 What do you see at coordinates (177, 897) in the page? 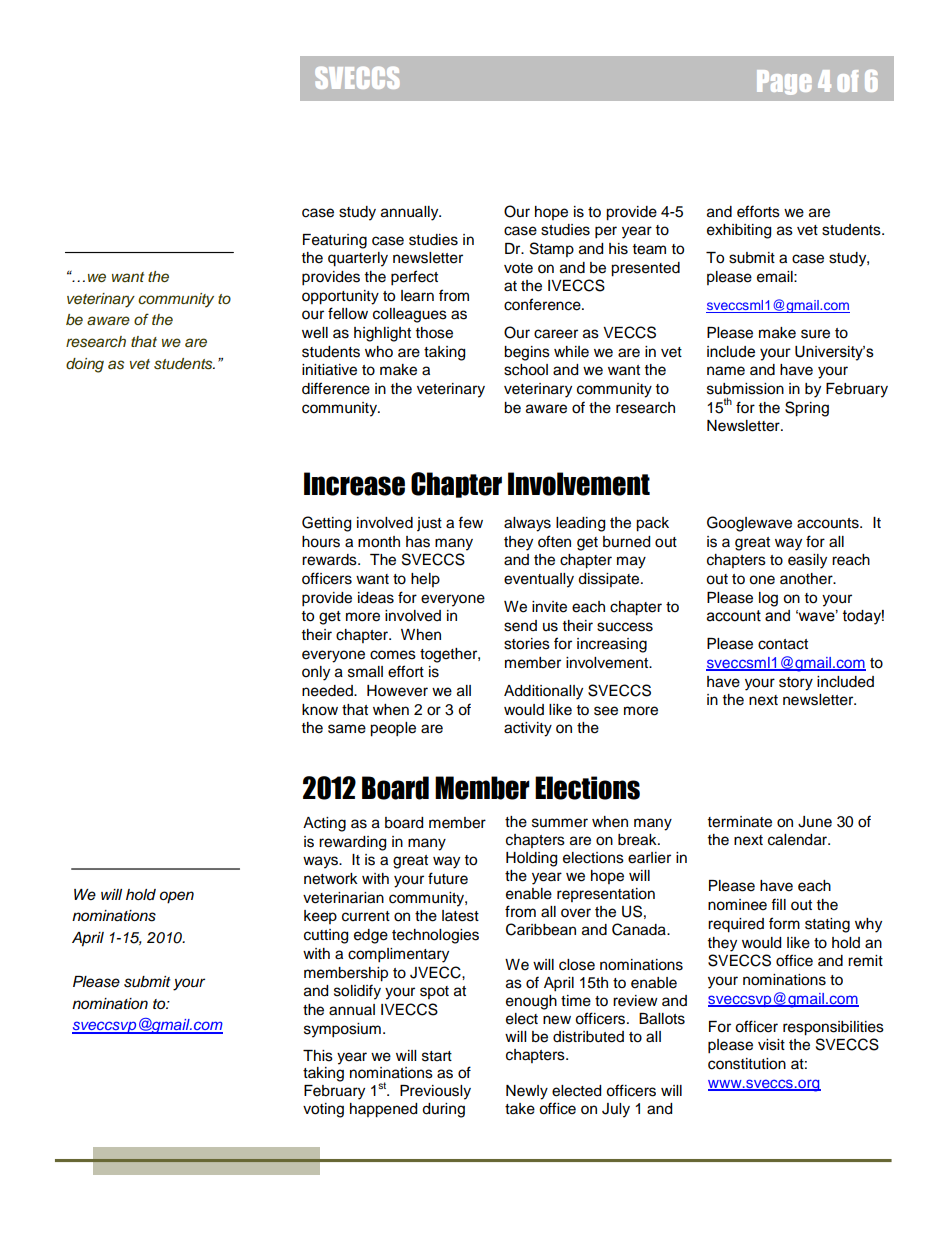
I see `open` at bounding box center [177, 897].
